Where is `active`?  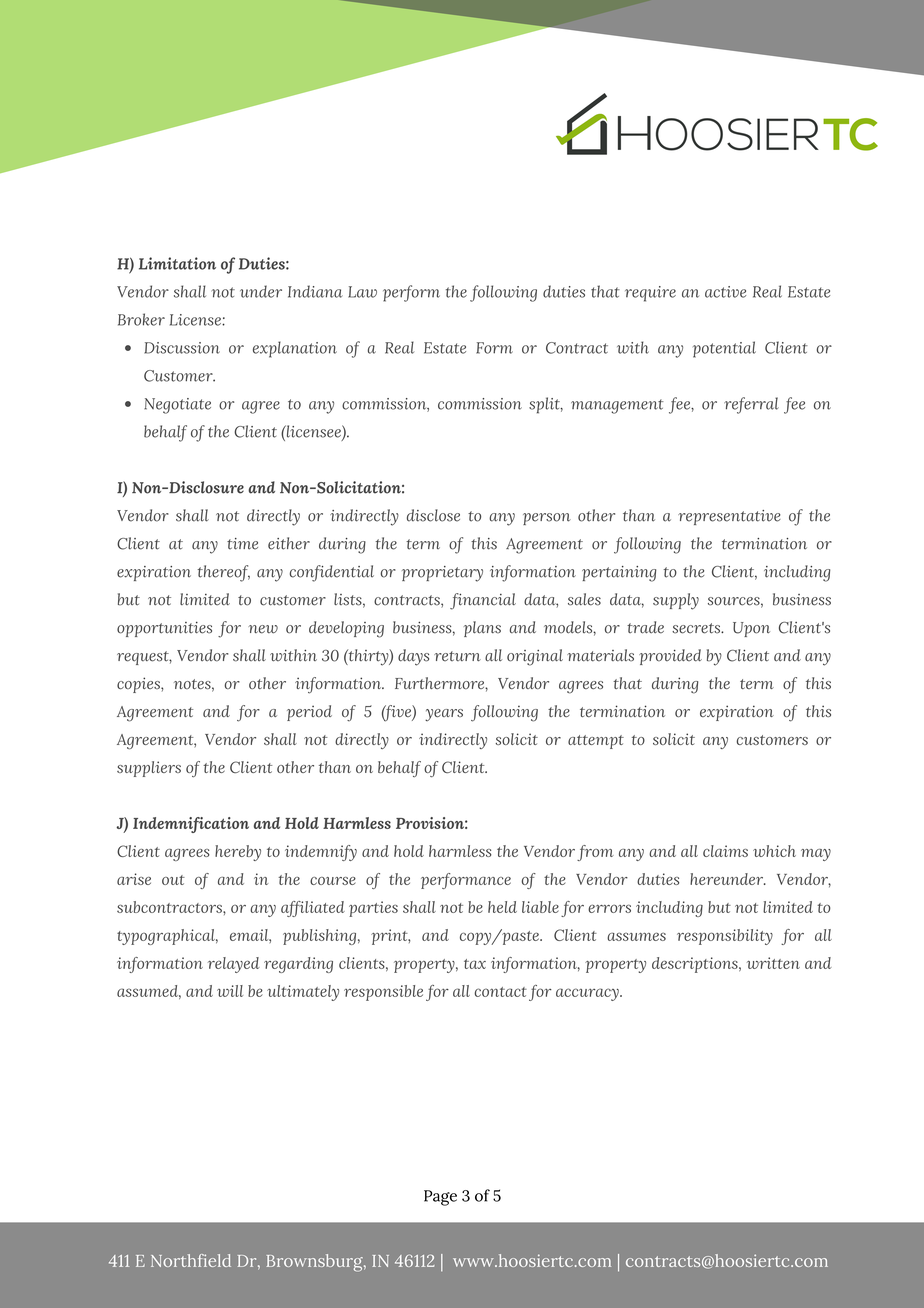
active is located at coordinates (725, 292).
